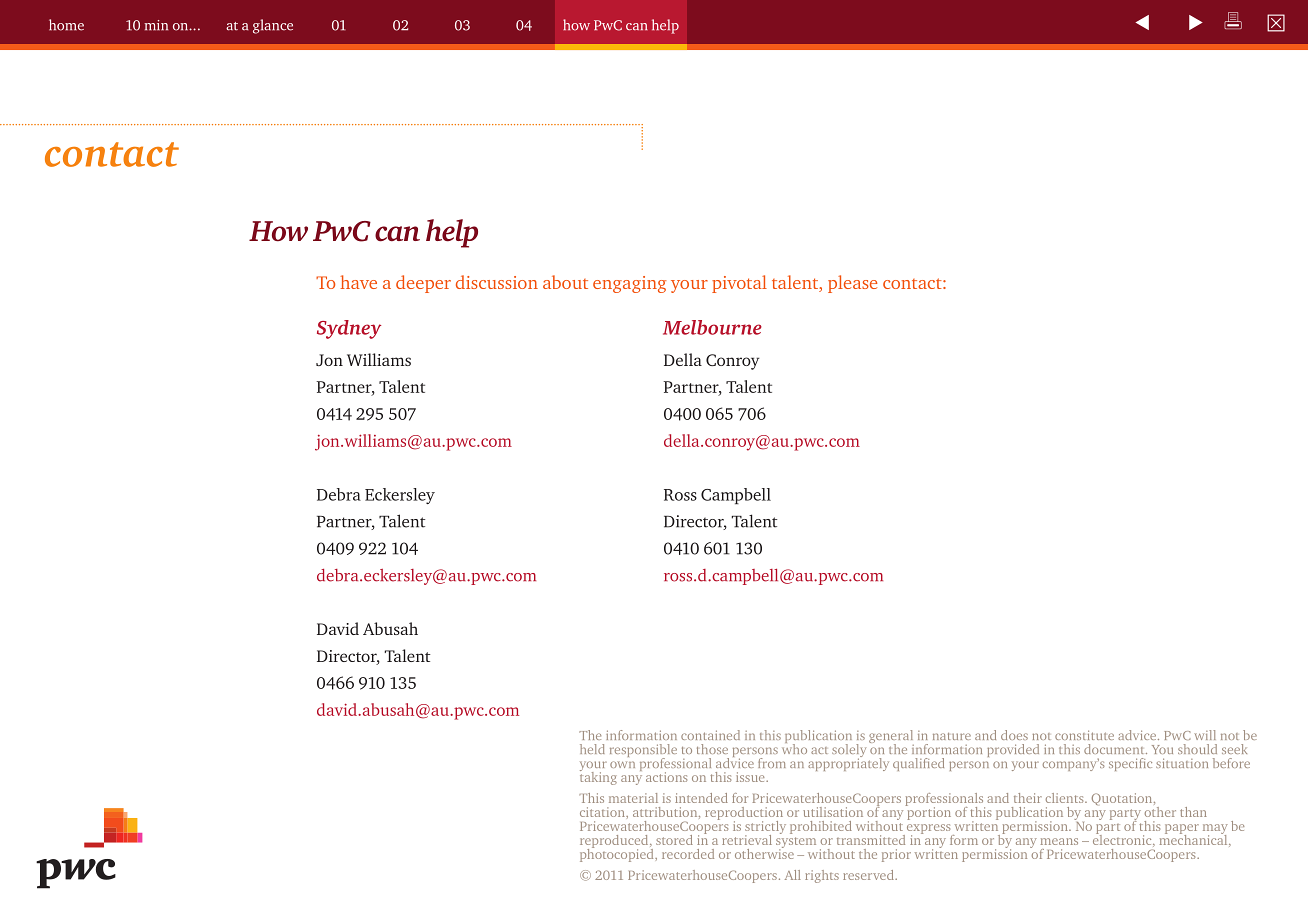  What do you see at coordinates (156, 25) in the page?
I see `min` at bounding box center [156, 25].
